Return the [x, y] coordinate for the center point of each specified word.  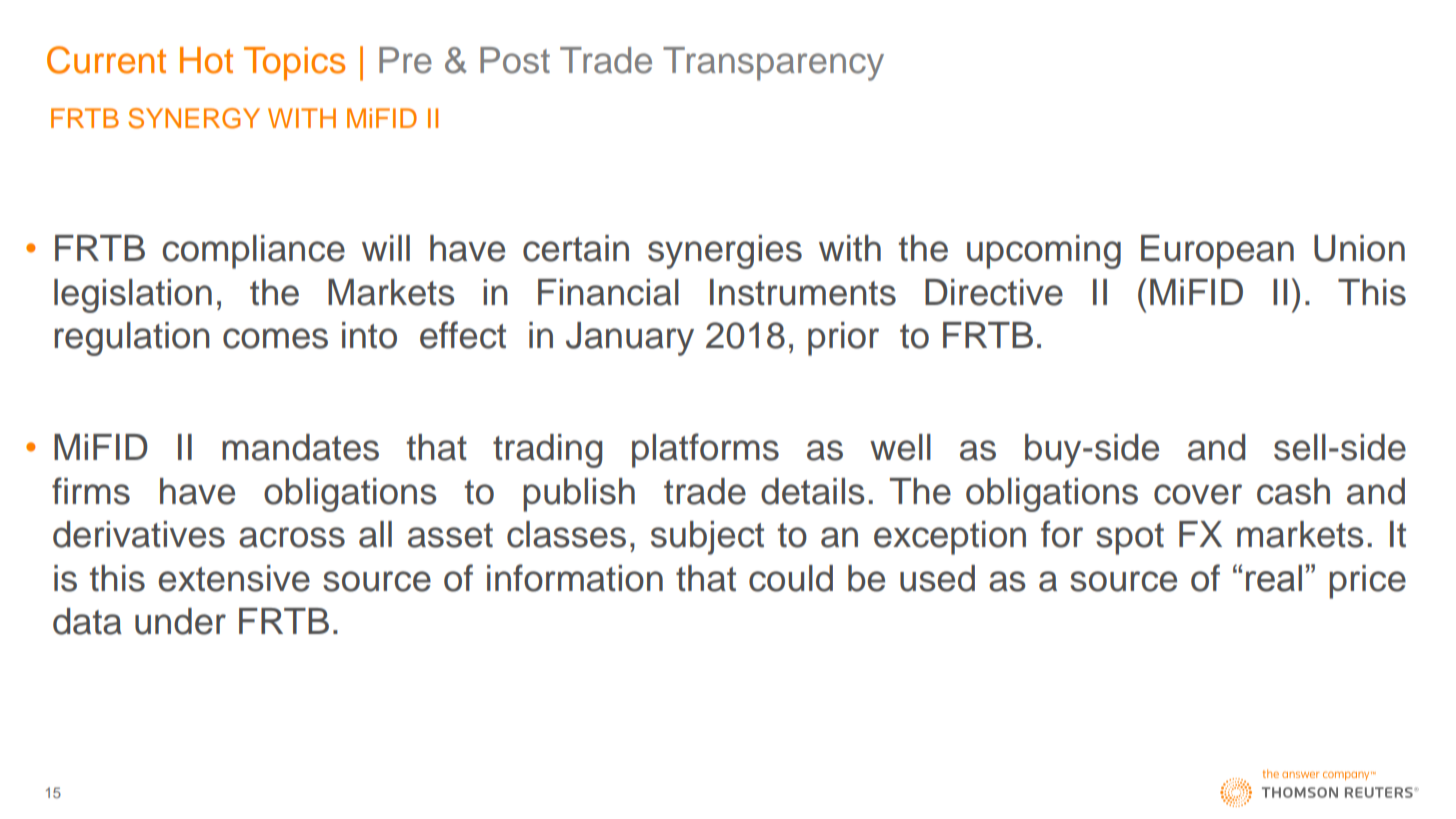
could [791, 578]
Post [515, 60]
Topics [294, 64]
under [180, 621]
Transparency [773, 64]
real [1274, 578]
